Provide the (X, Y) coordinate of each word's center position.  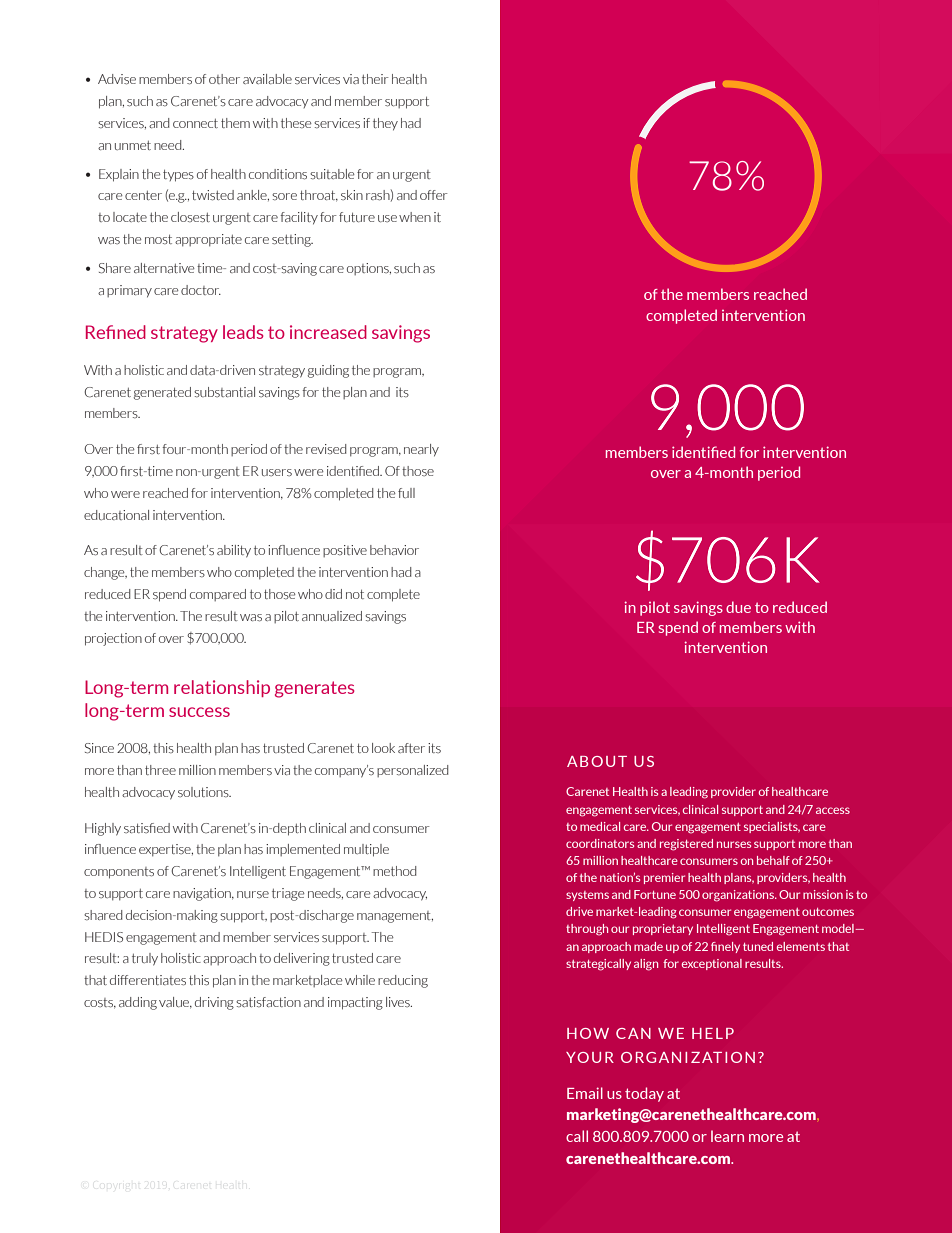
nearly (421, 450)
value (175, 1003)
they (385, 124)
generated (162, 393)
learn (727, 1136)
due (738, 607)
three (160, 770)
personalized (413, 771)
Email (585, 1093)
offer (434, 195)
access (833, 810)
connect (195, 123)
